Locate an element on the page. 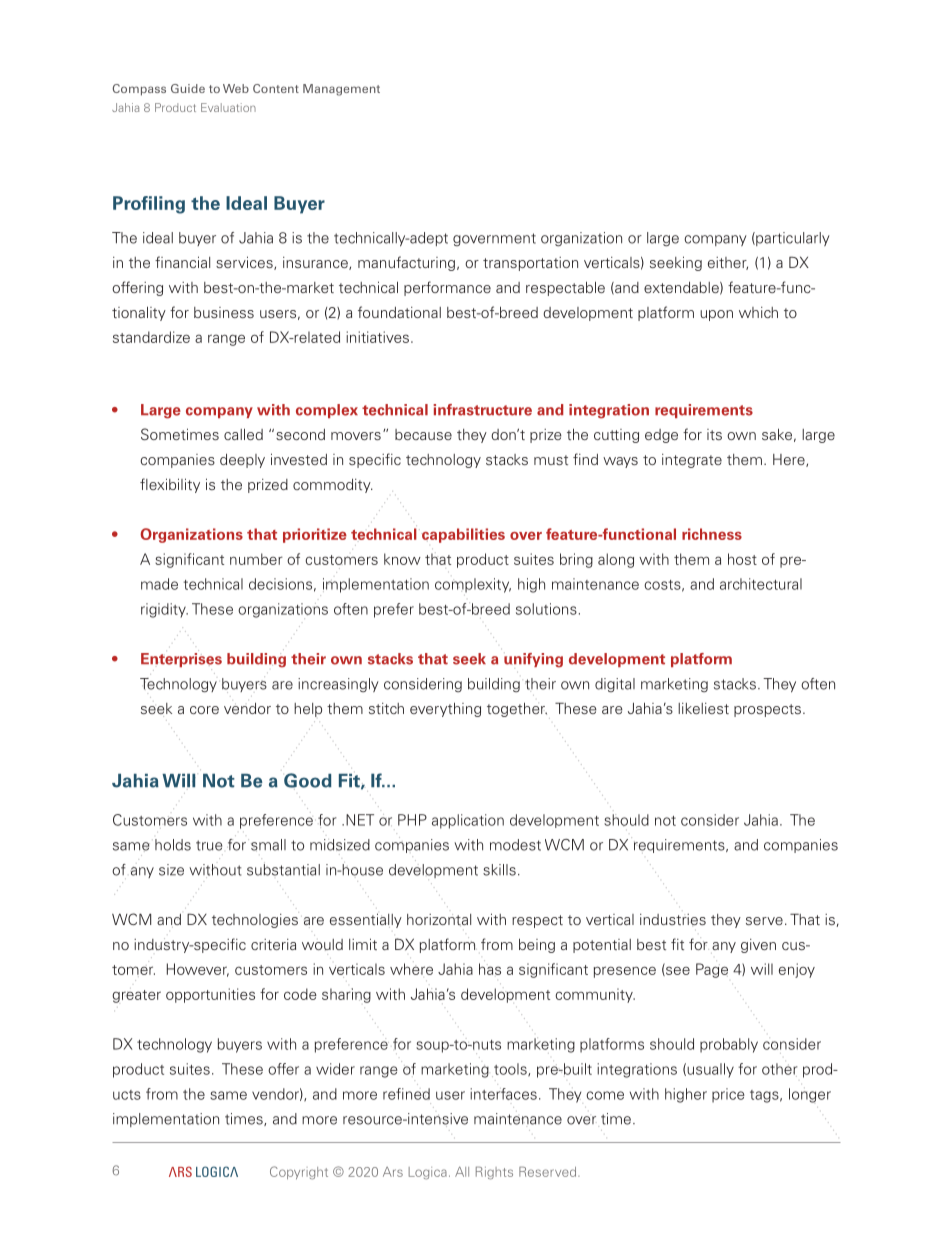 The width and height of the document is (952, 1233). particularly is located at coordinates (792, 239).
